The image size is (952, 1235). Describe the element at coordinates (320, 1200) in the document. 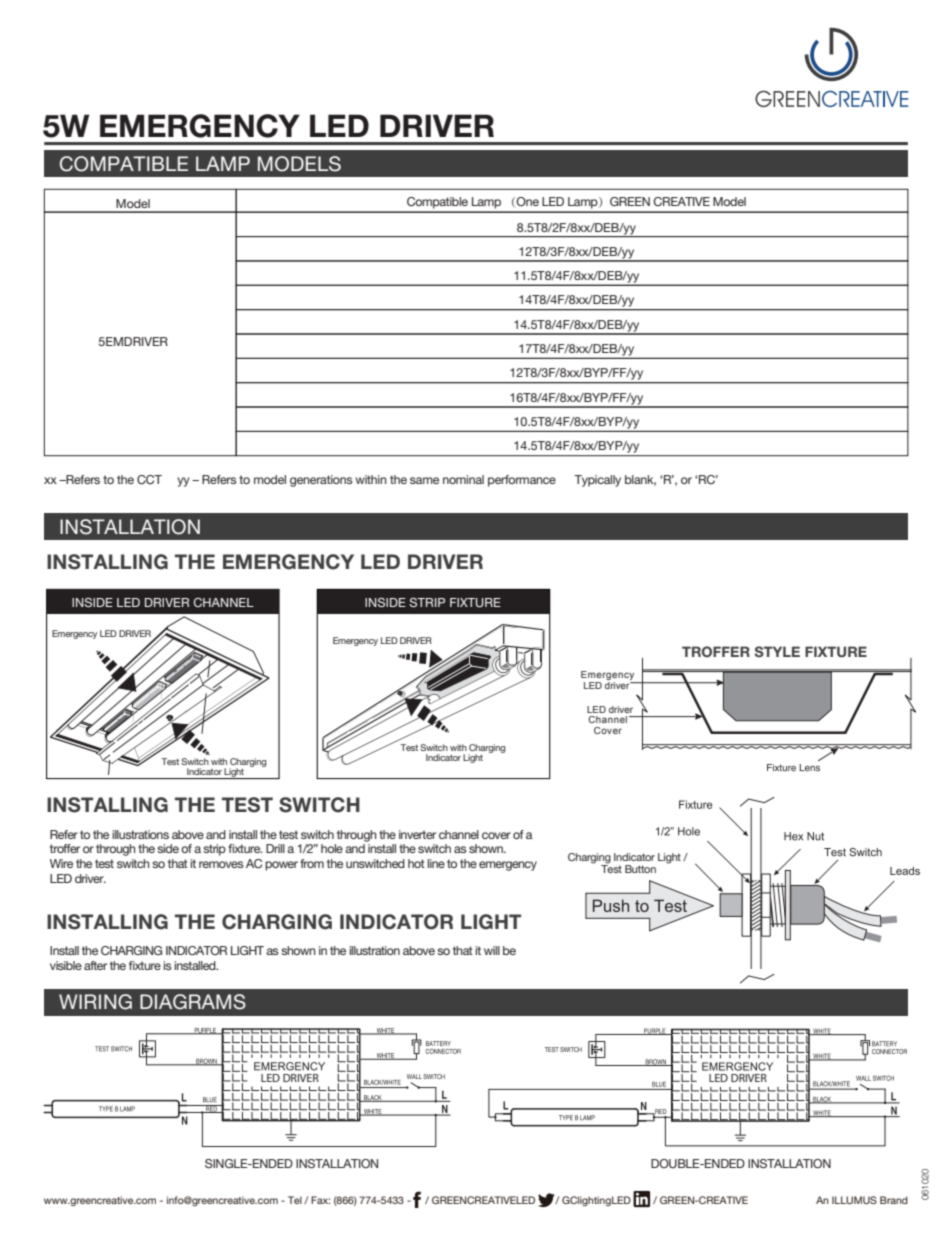

I see `Fax` at that location.
